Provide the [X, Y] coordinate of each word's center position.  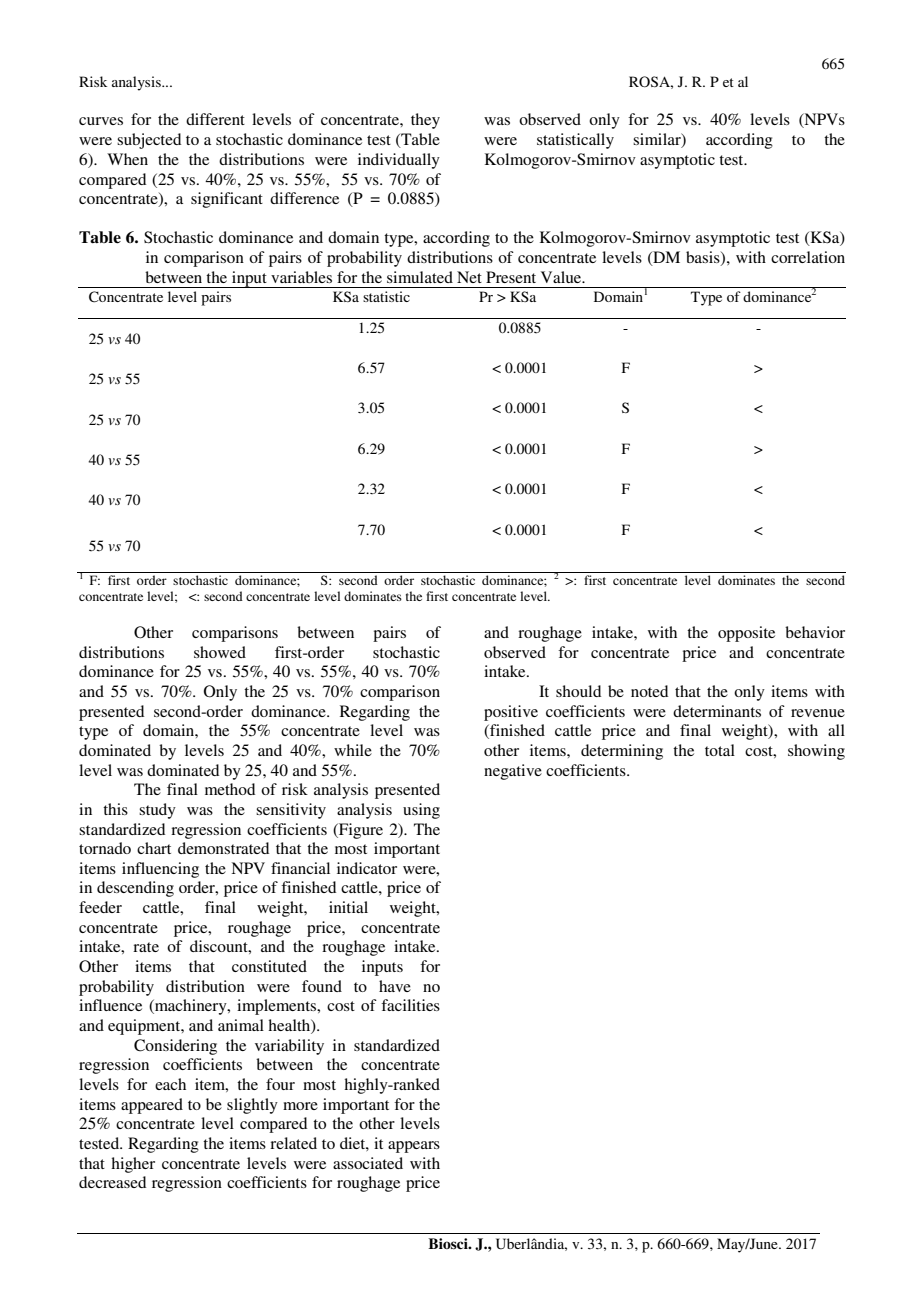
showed [220, 652]
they [425, 121]
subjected [149, 141]
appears [414, 1147]
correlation [808, 257]
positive [511, 713]
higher [133, 1165]
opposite [746, 634]
